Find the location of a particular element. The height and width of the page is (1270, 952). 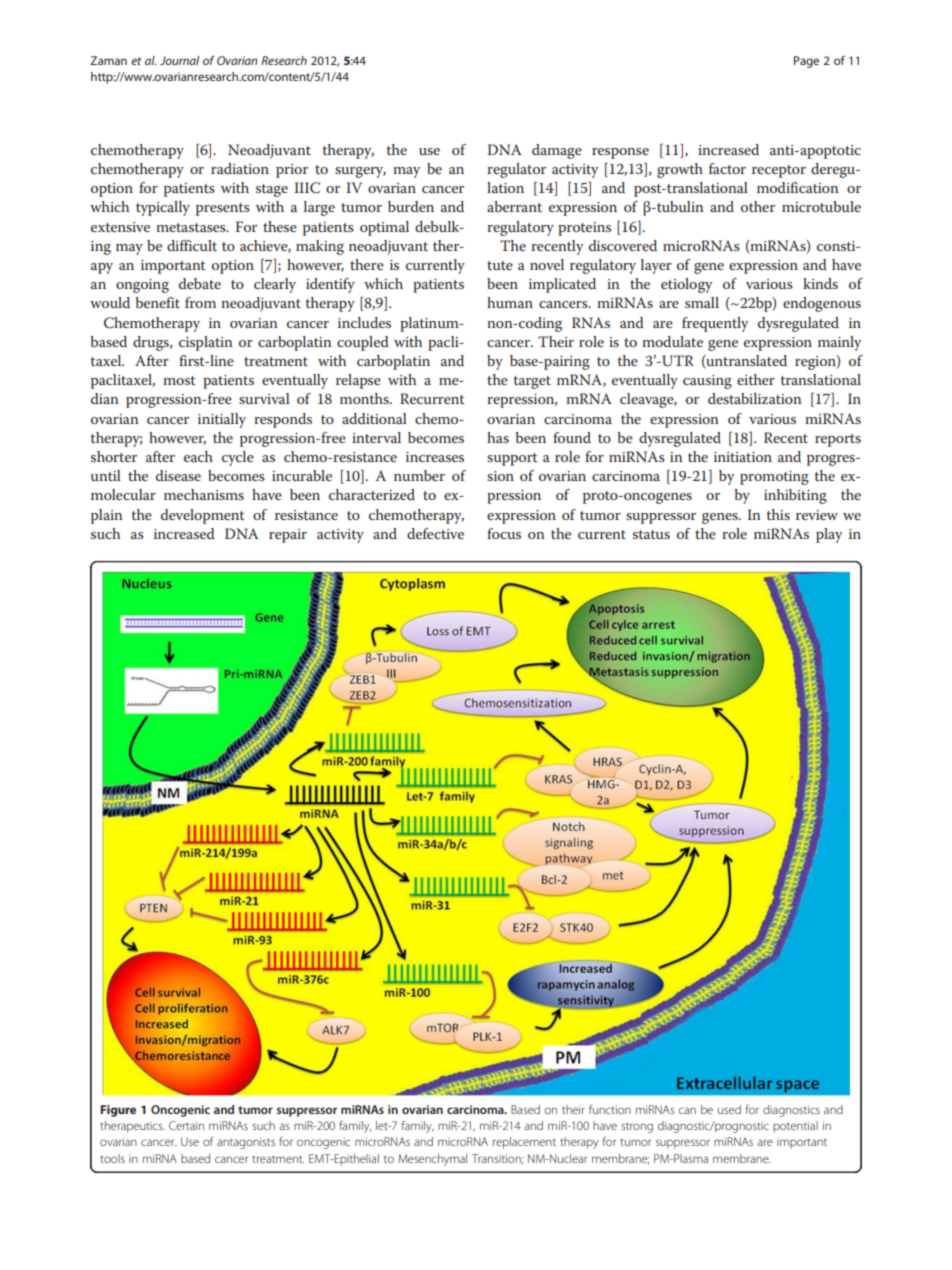

Journal is located at coordinates (179, 60).
